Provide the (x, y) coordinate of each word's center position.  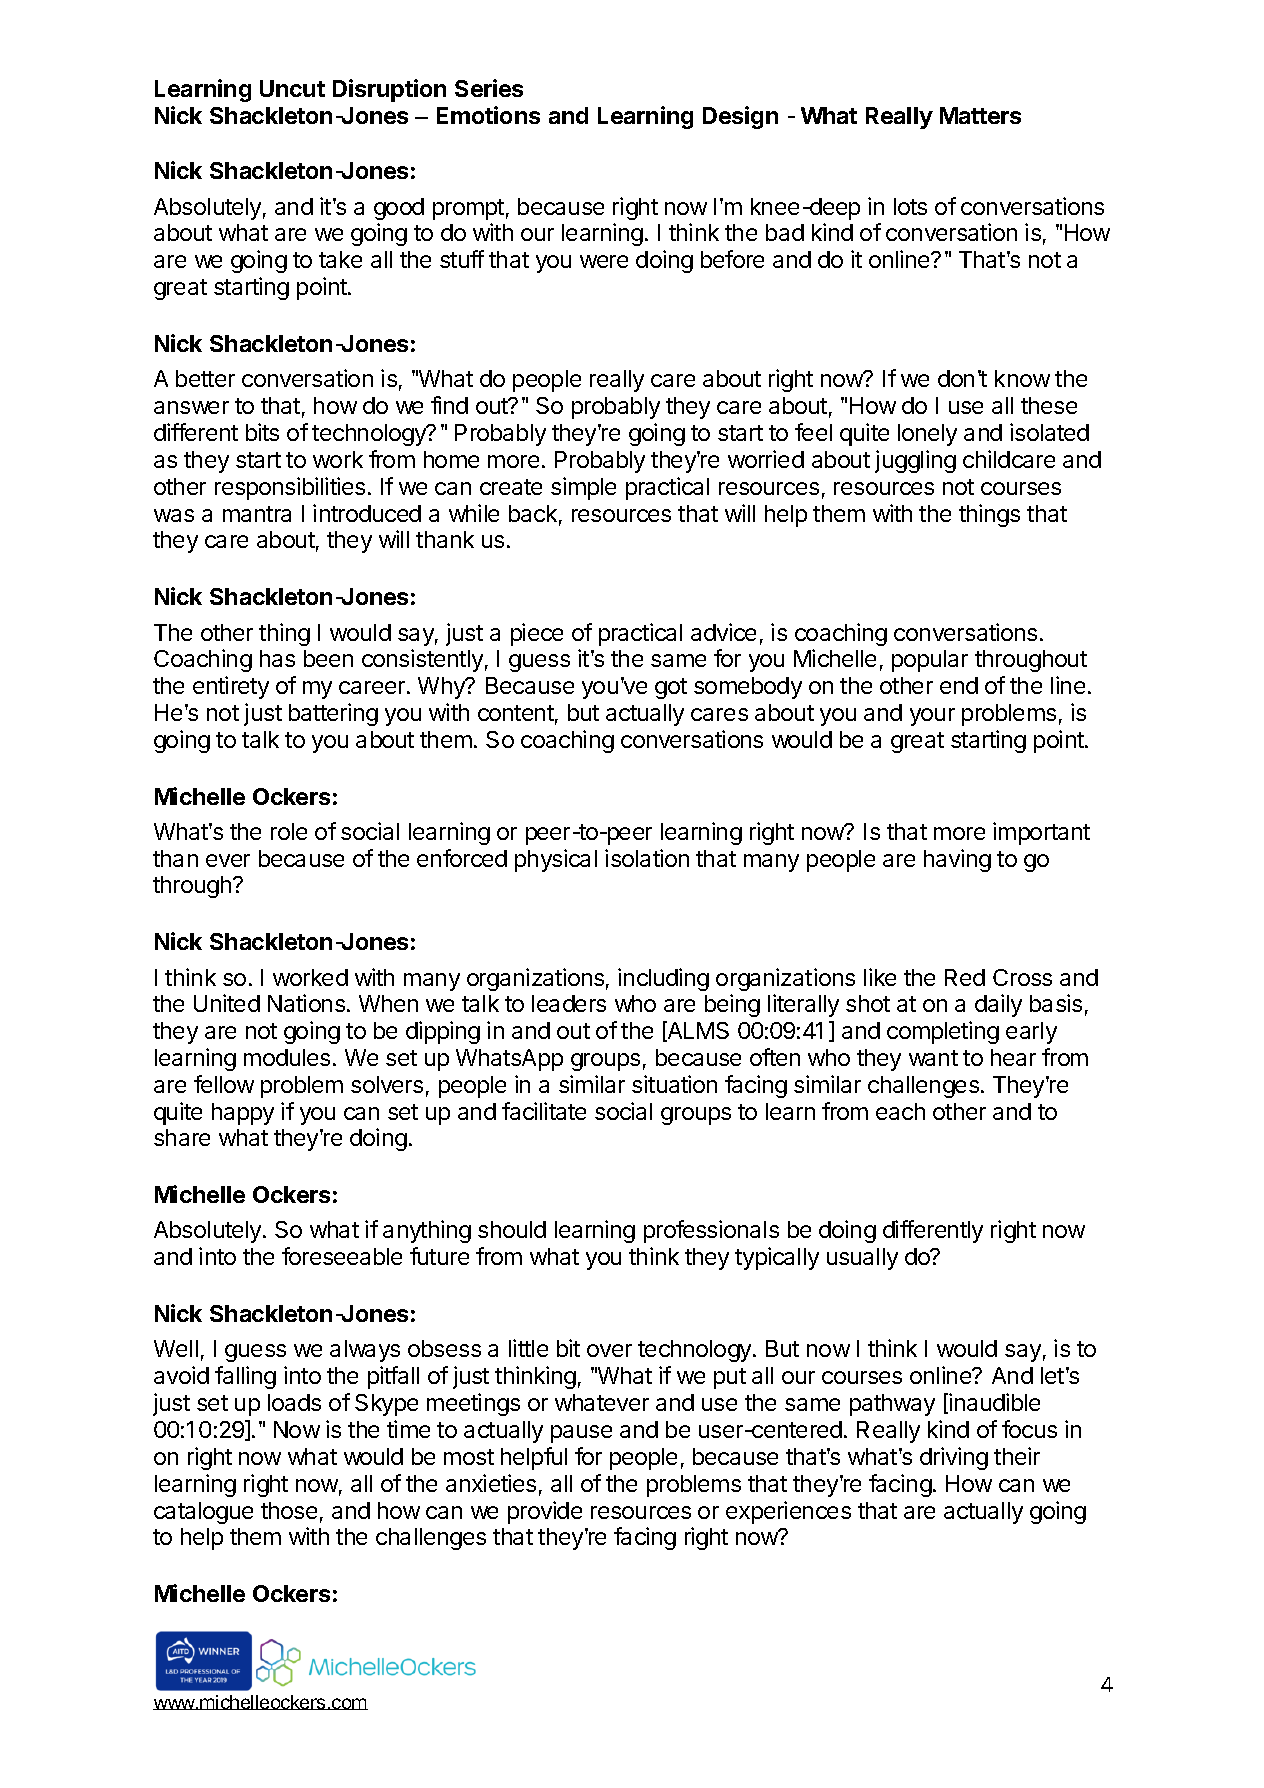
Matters (980, 115)
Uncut (292, 88)
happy (243, 1114)
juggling (915, 461)
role (289, 831)
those (289, 1510)
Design (740, 117)
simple (583, 488)
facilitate (544, 1111)
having (957, 860)
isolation (647, 858)
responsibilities (290, 488)
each (900, 1111)
